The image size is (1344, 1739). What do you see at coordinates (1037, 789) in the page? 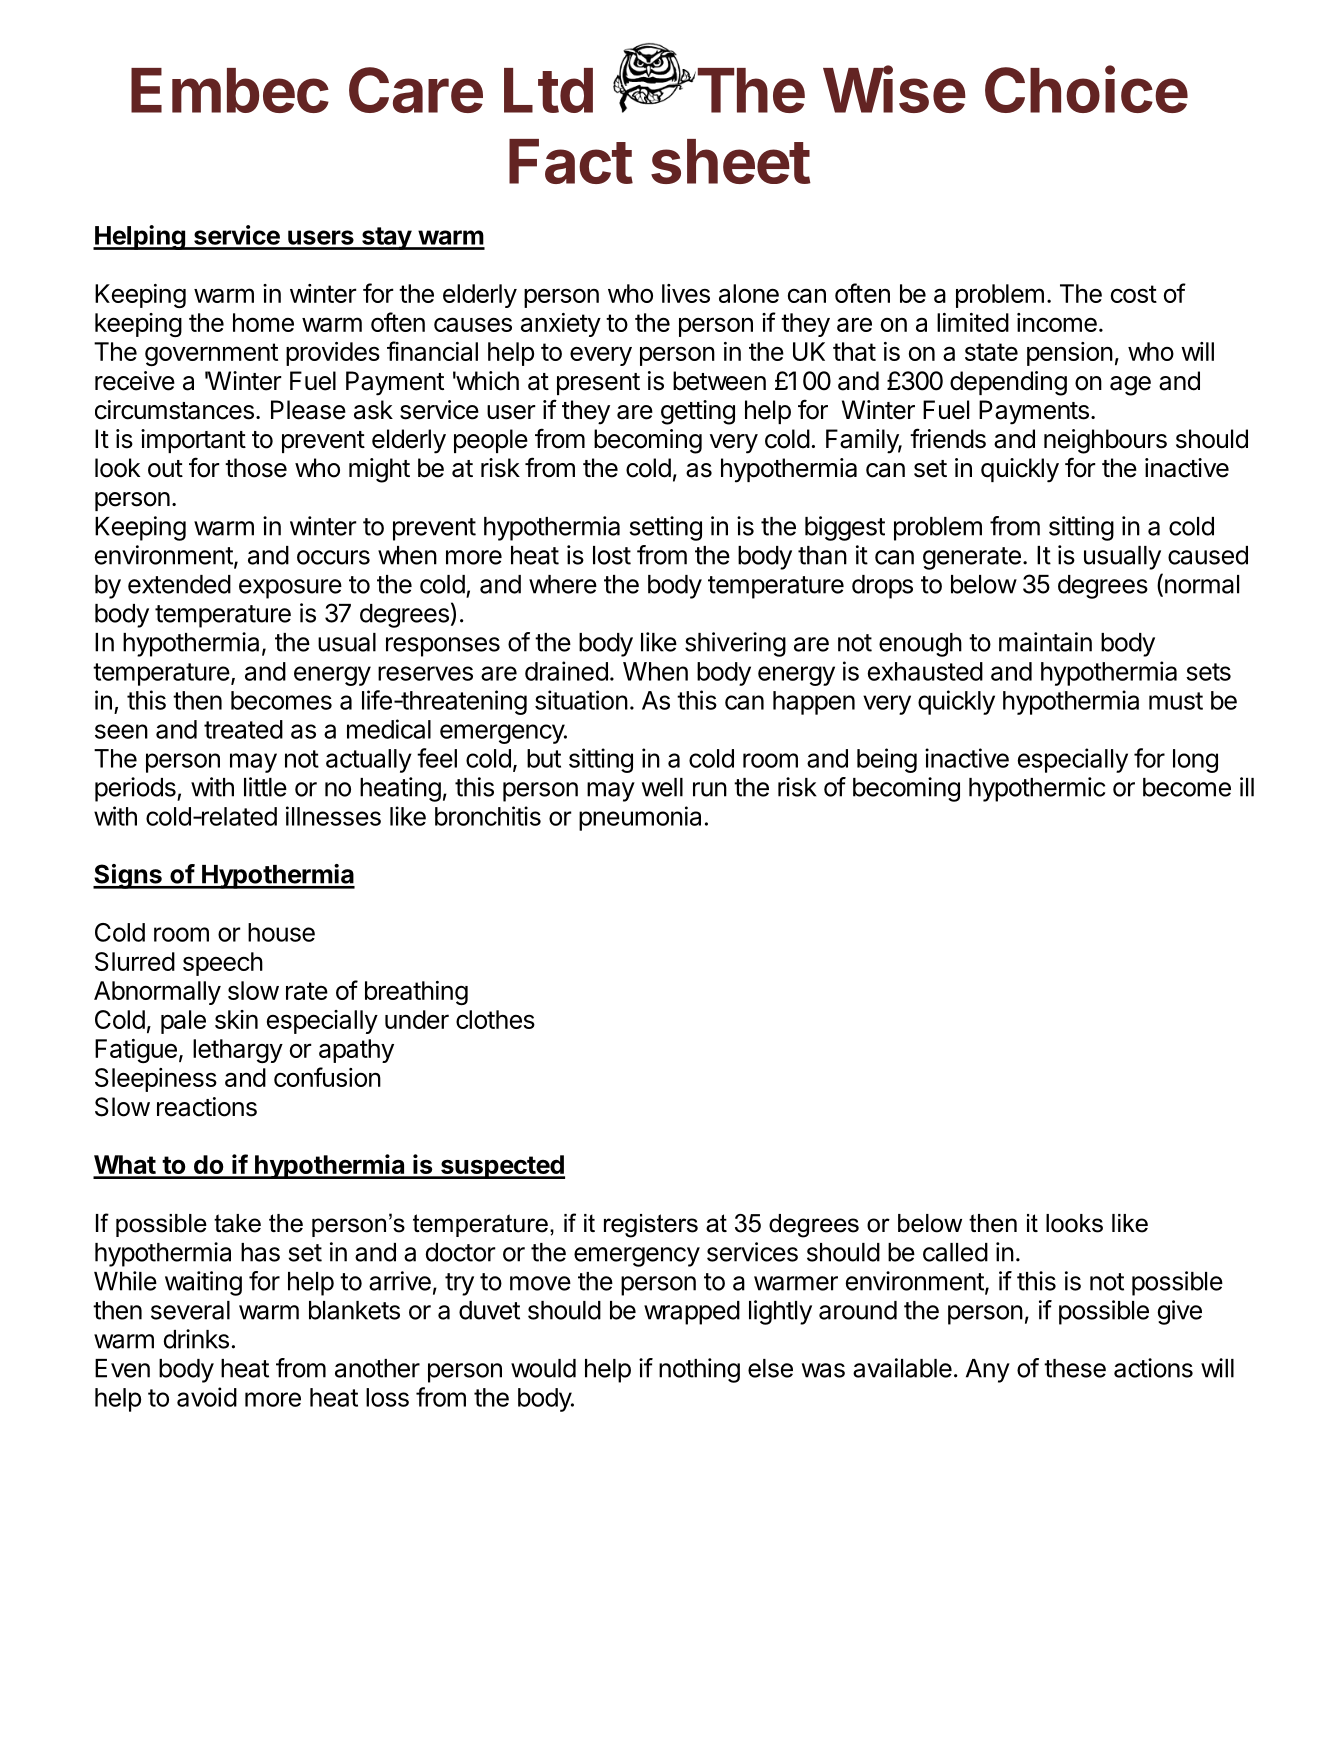
I see `hypothermic` at bounding box center [1037, 789].
